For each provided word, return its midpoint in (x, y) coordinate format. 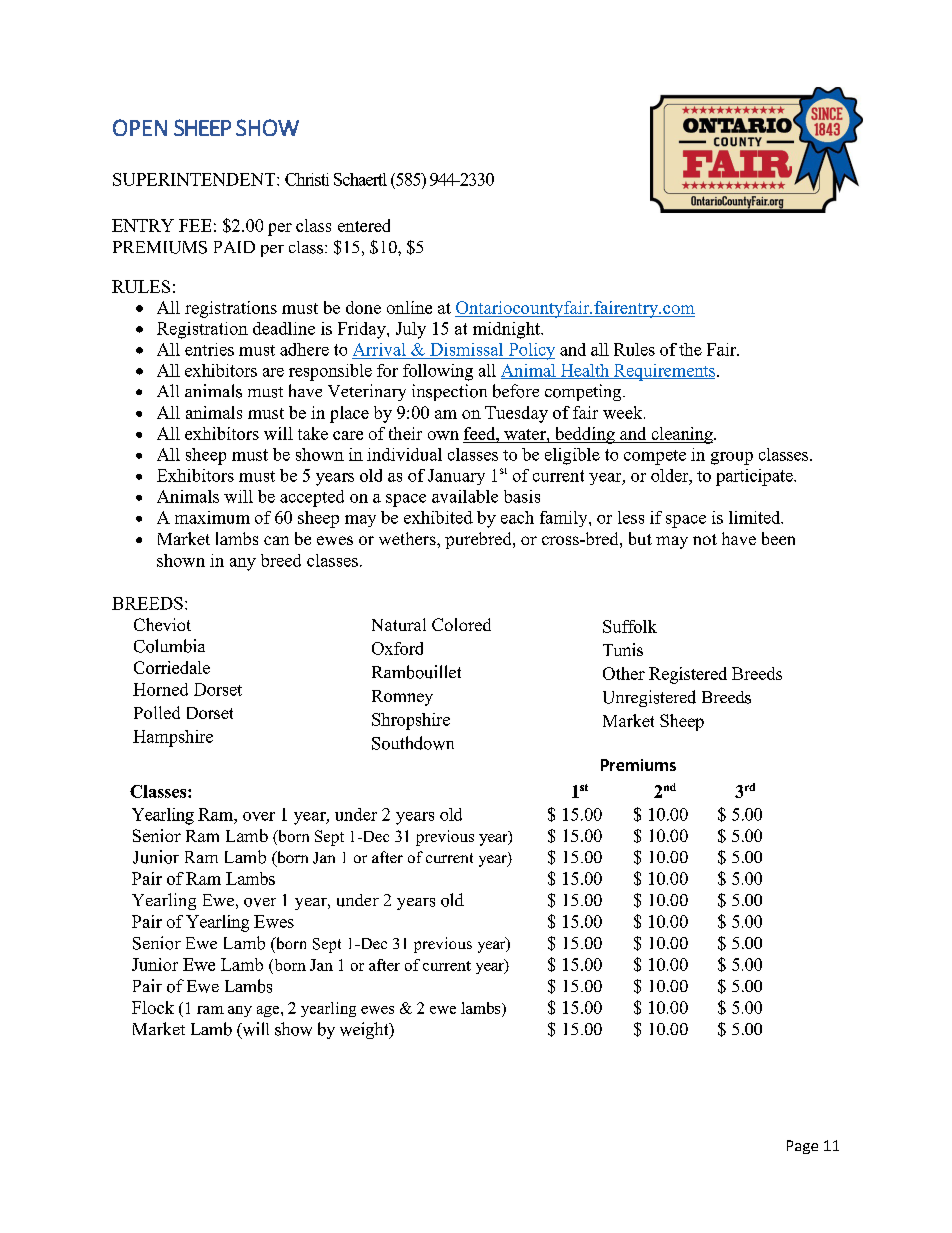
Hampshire (173, 738)
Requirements (663, 372)
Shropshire (411, 721)
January (456, 477)
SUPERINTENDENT (195, 179)
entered (364, 225)
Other (624, 673)
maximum (212, 517)
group (732, 458)
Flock (153, 1007)
